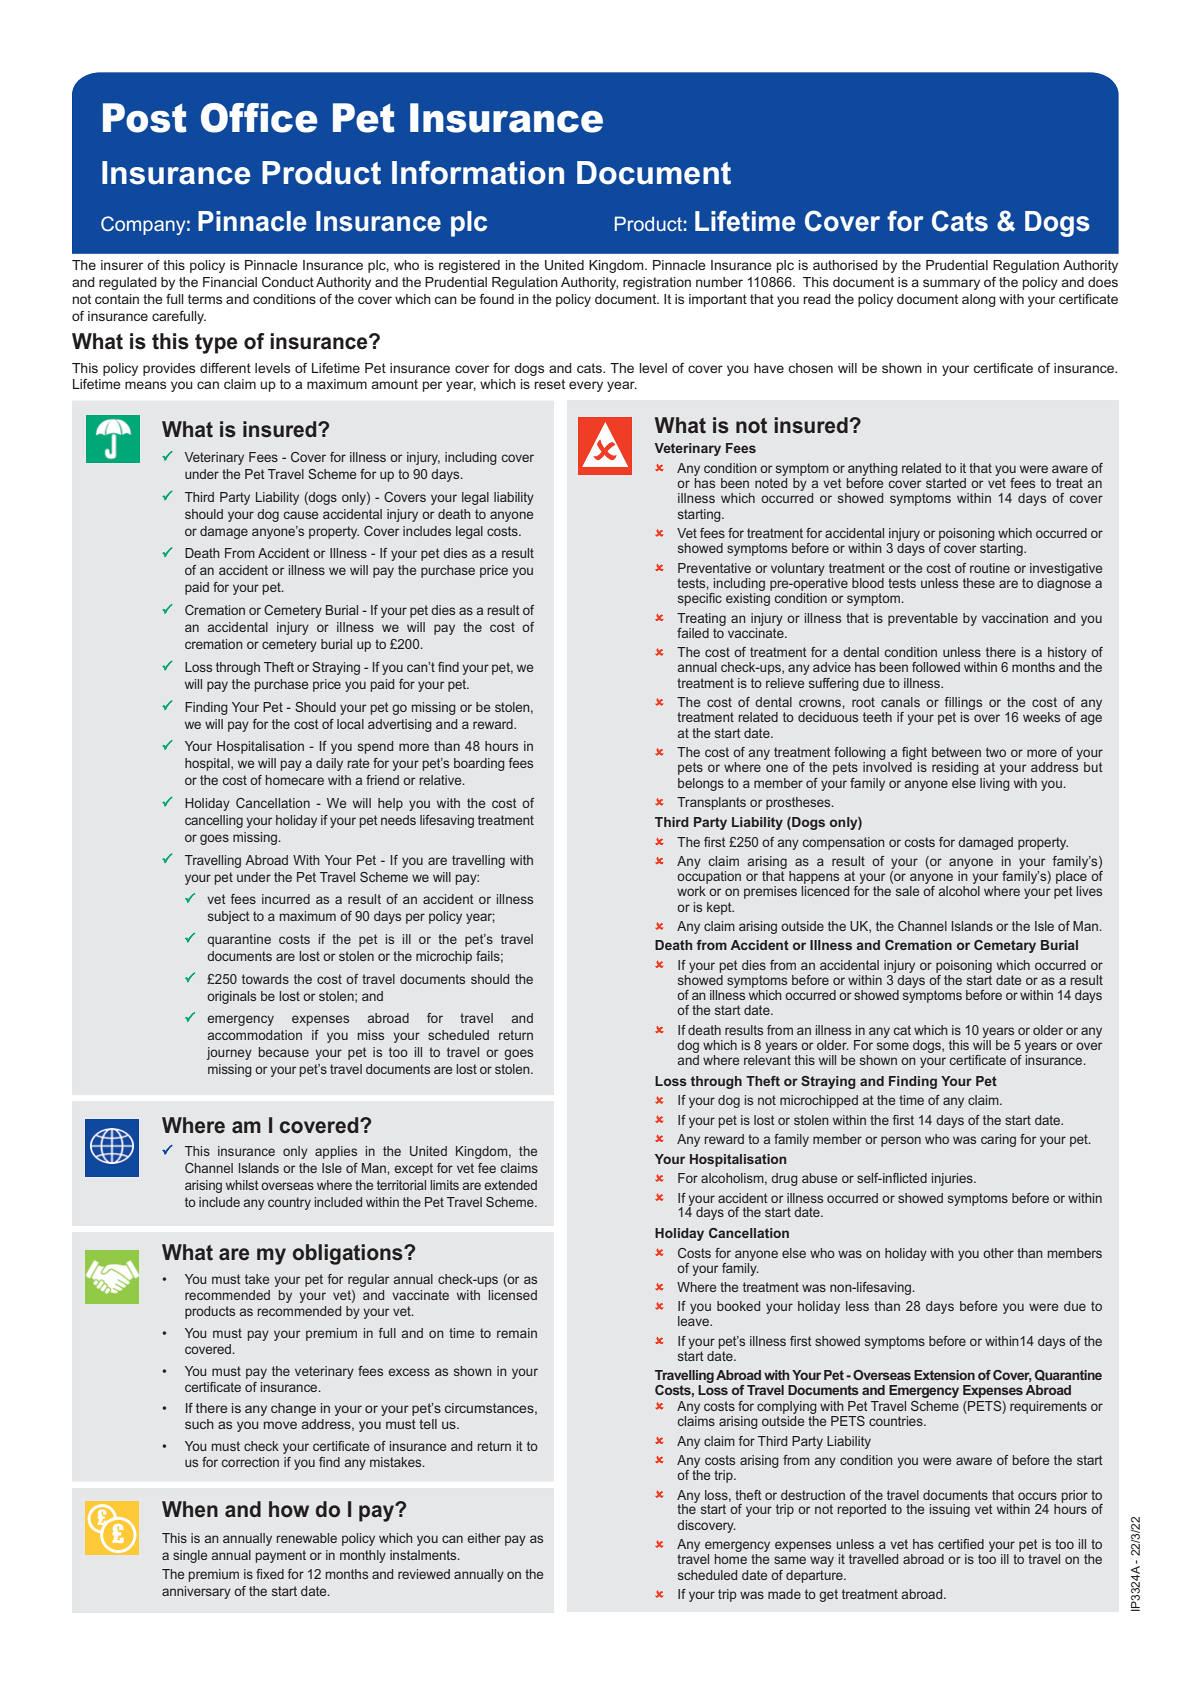 This image has height=1685, width=1191. What do you see at coordinates (478, 172) in the image?
I see `Information` at bounding box center [478, 172].
